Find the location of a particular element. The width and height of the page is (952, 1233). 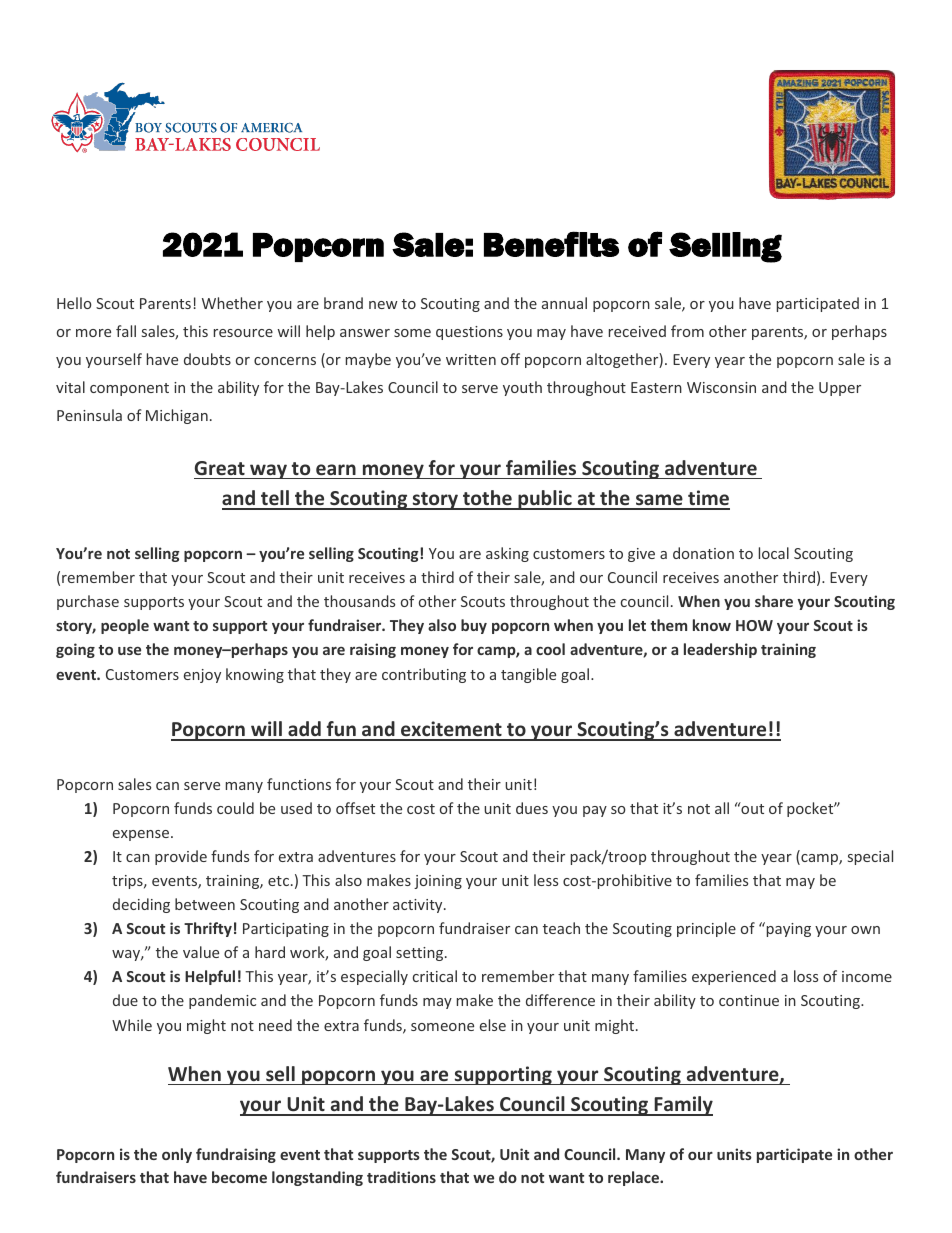

Whether is located at coordinates (232, 303).
